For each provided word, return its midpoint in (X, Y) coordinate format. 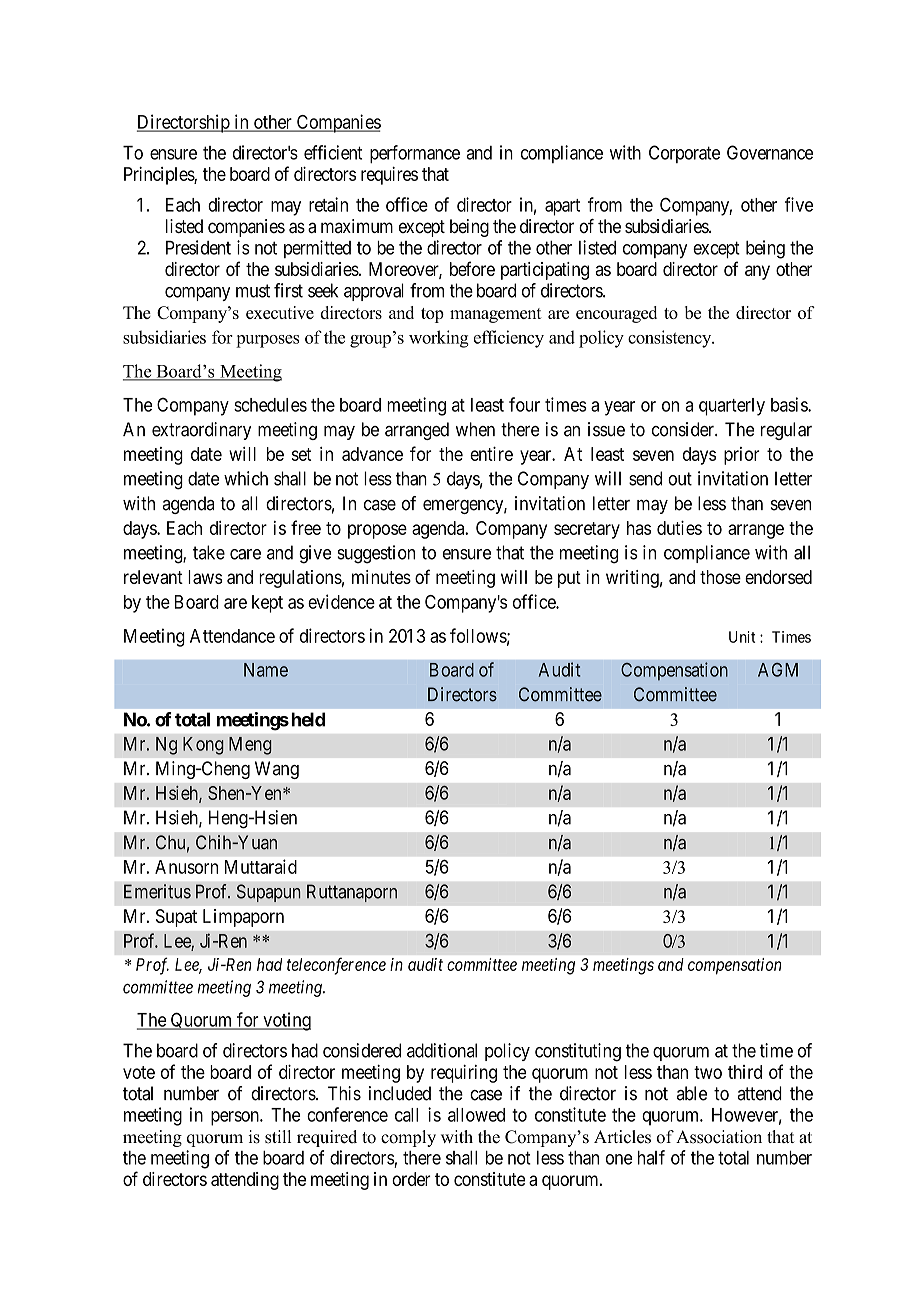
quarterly (732, 407)
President (198, 247)
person (236, 1118)
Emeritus (157, 891)
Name (266, 670)
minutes (381, 577)
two (708, 1072)
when (475, 429)
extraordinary (201, 431)
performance (415, 154)
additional (442, 1050)
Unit (742, 637)
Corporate (684, 154)
